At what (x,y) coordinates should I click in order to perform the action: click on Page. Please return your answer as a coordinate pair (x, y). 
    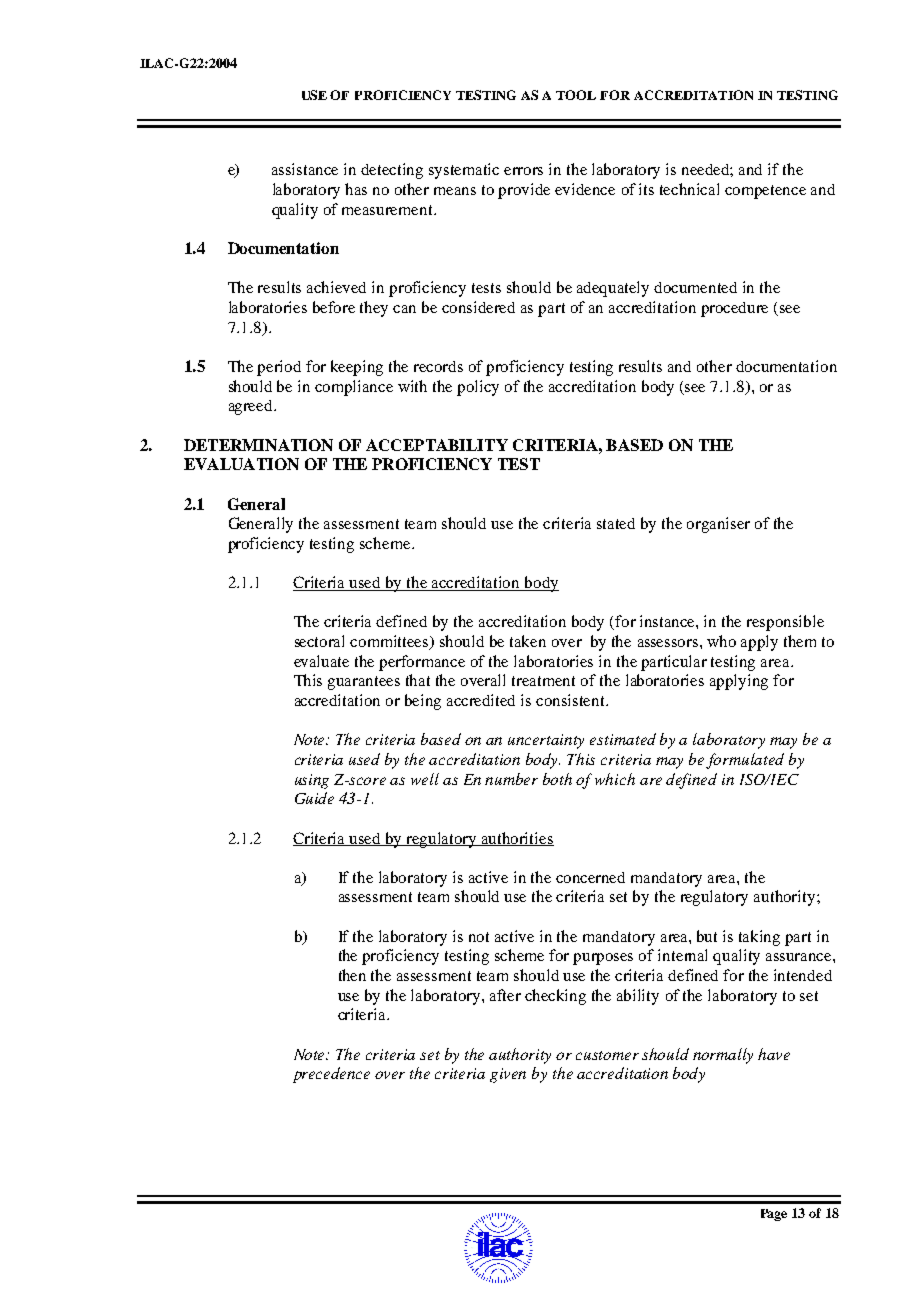
    Looking at the image, I should click on (774, 1215).
